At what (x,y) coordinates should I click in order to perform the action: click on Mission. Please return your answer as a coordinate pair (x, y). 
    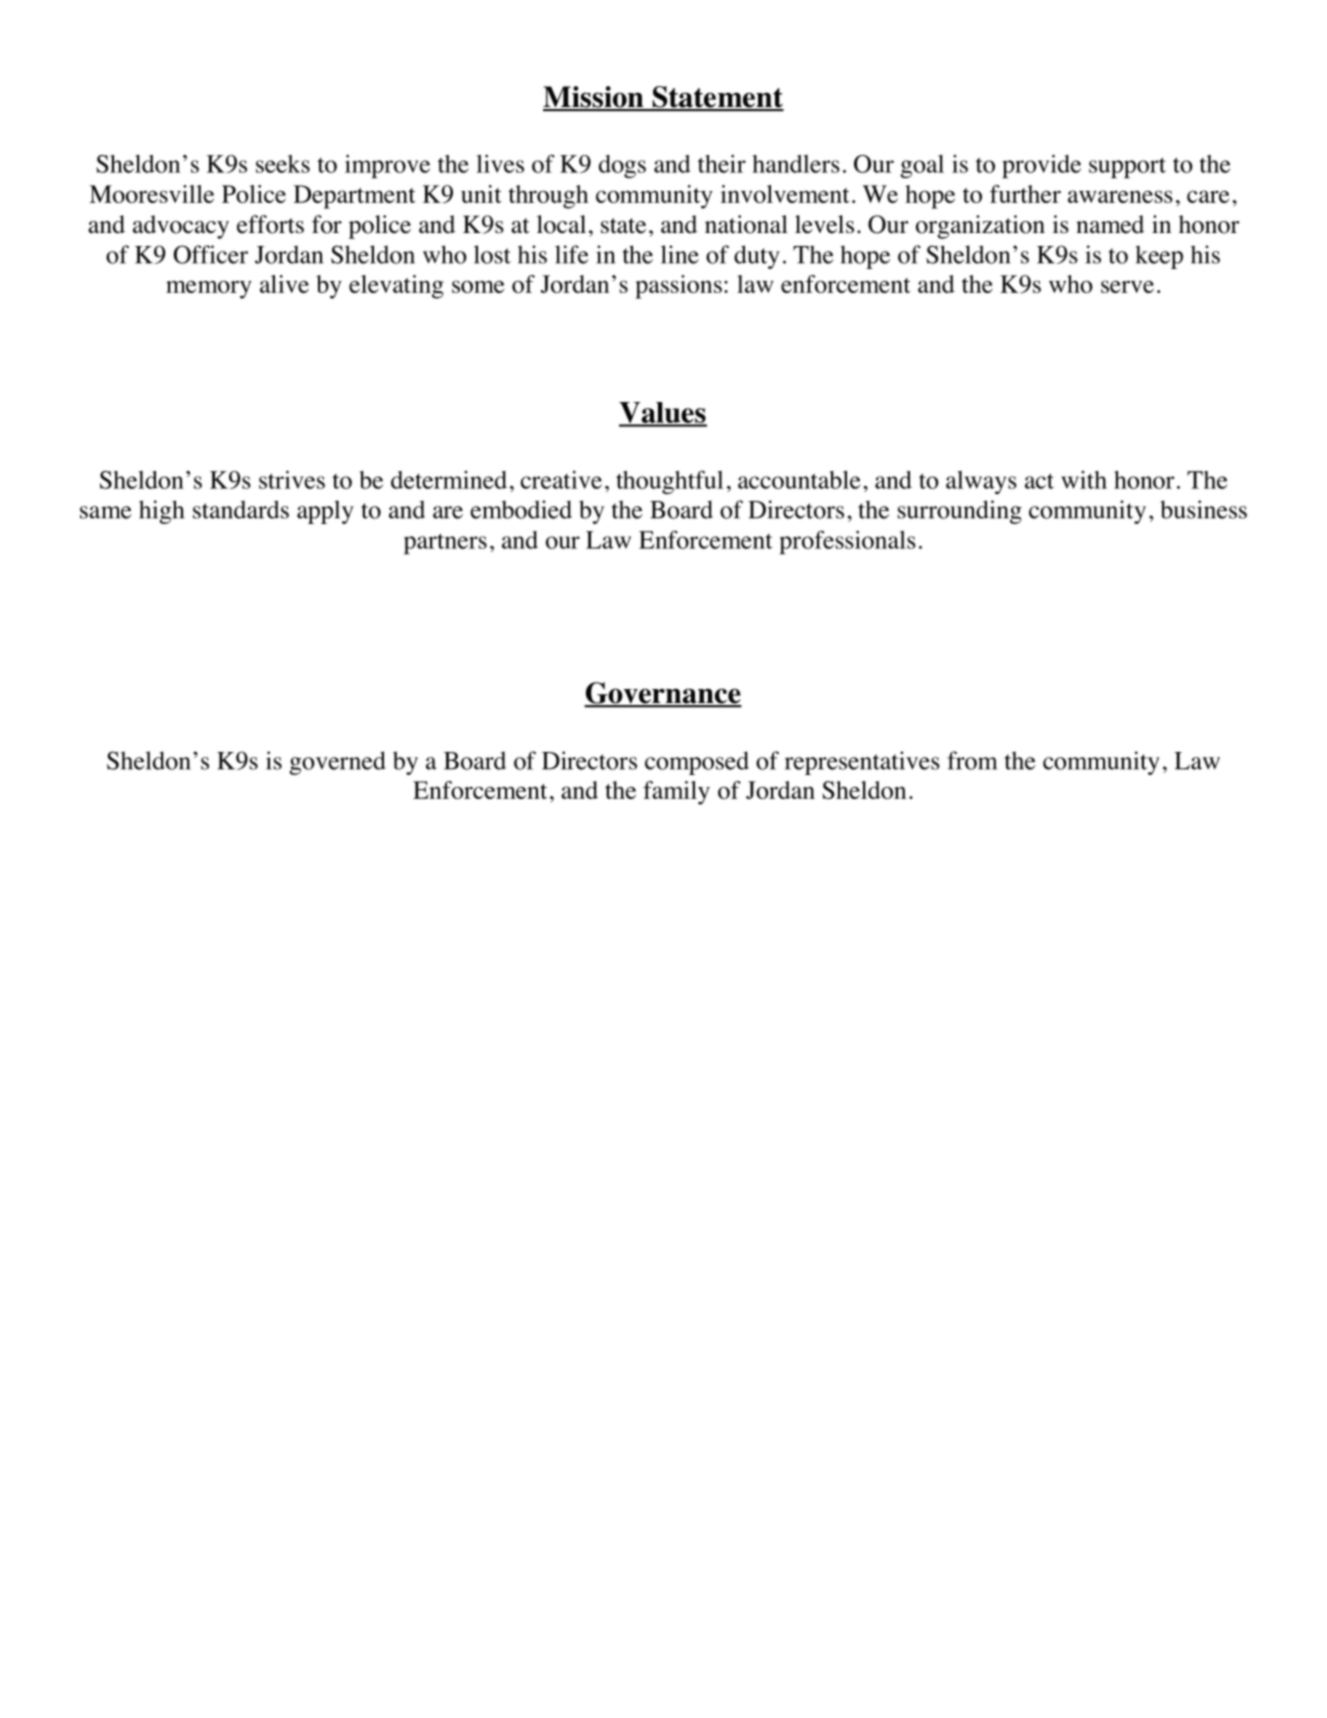
    Looking at the image, I should click on (594, 98).
